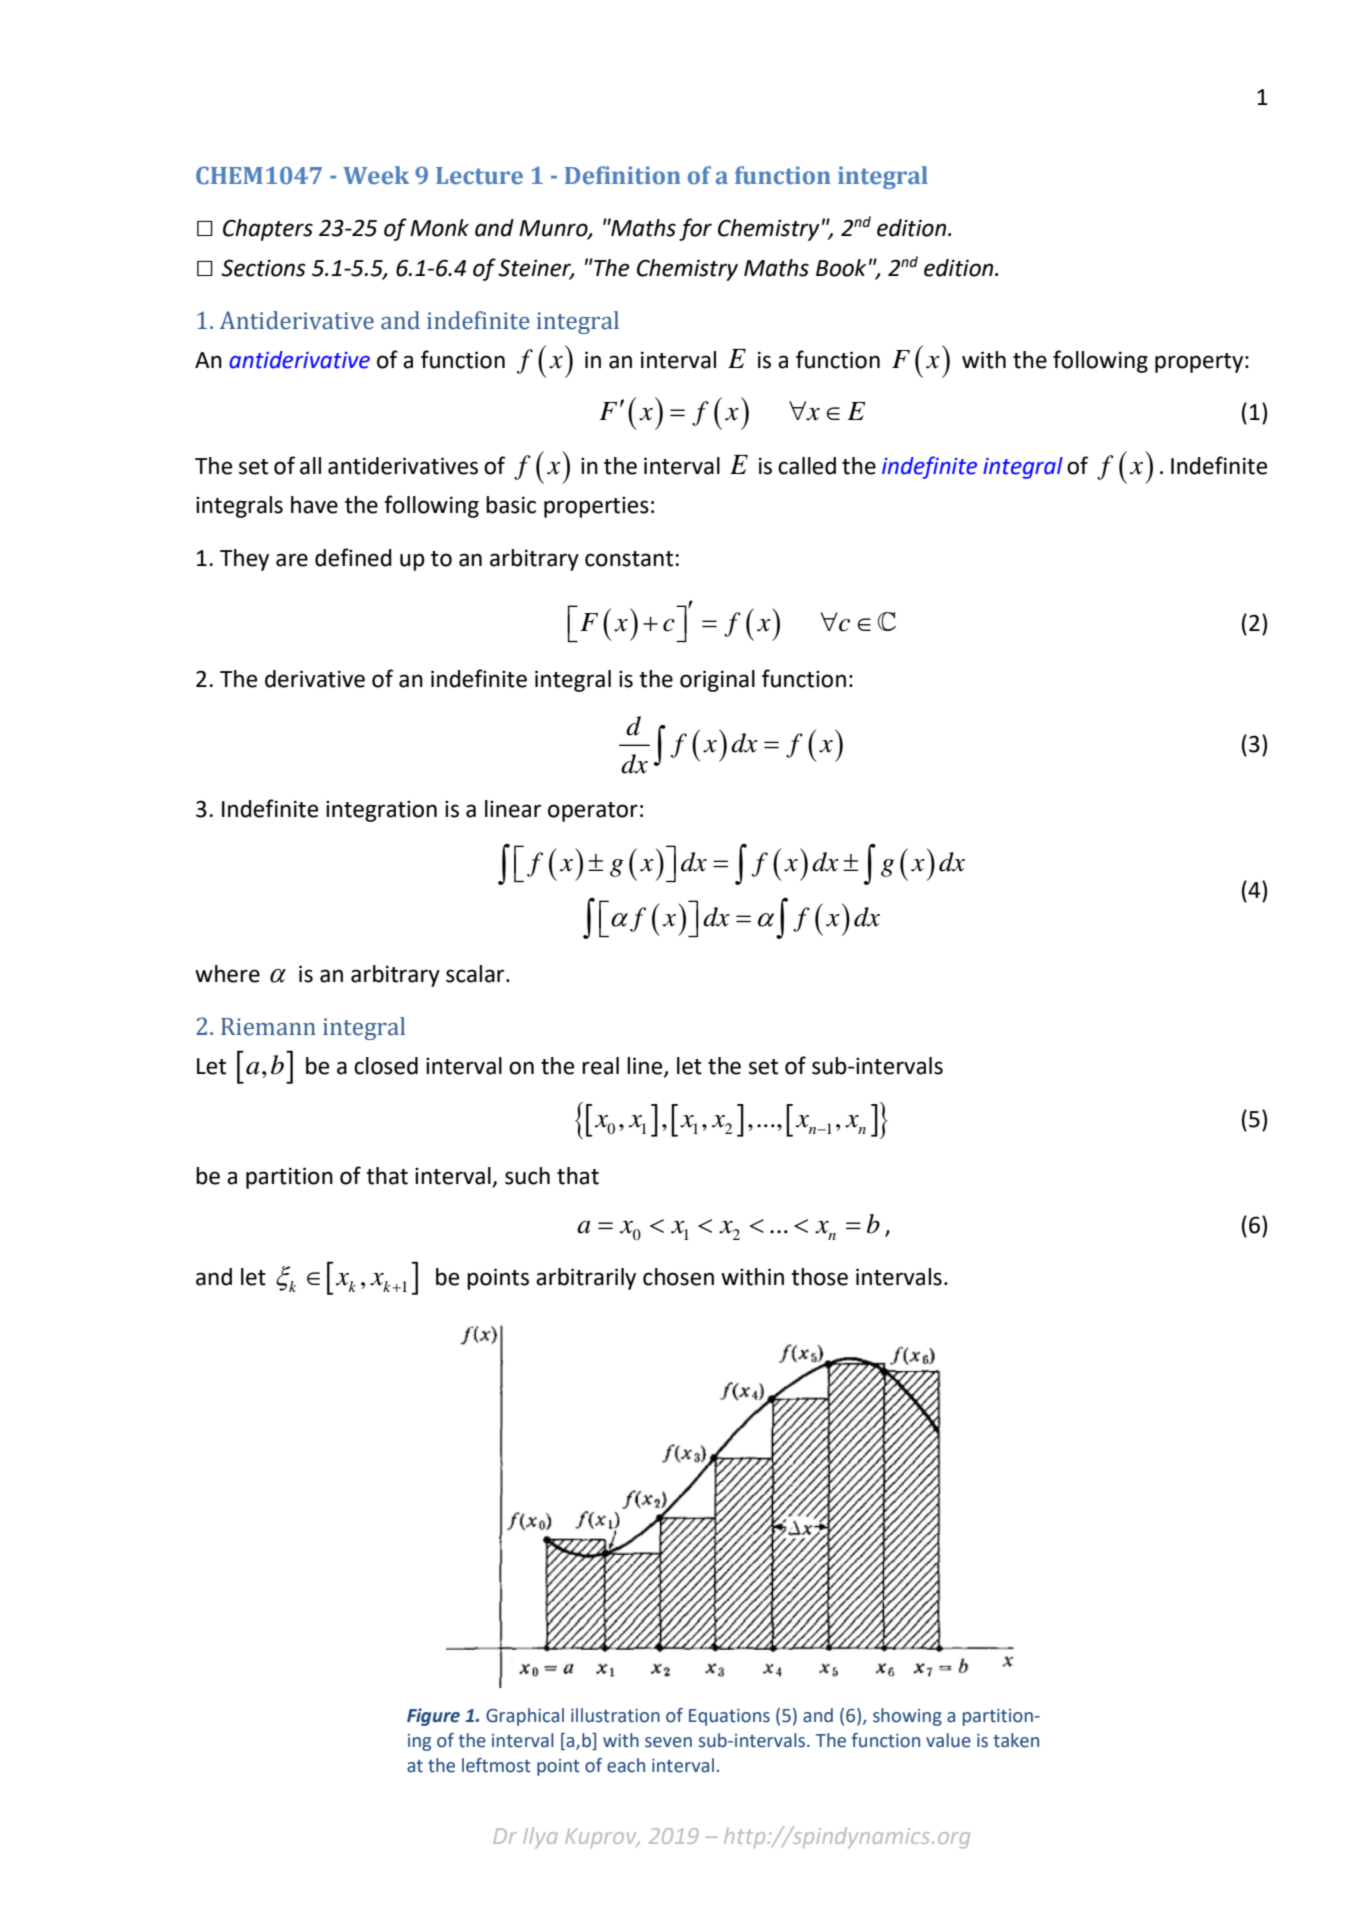 This image has width=1366, height=1932. I want to click on Figure, so click(433, 1717).
